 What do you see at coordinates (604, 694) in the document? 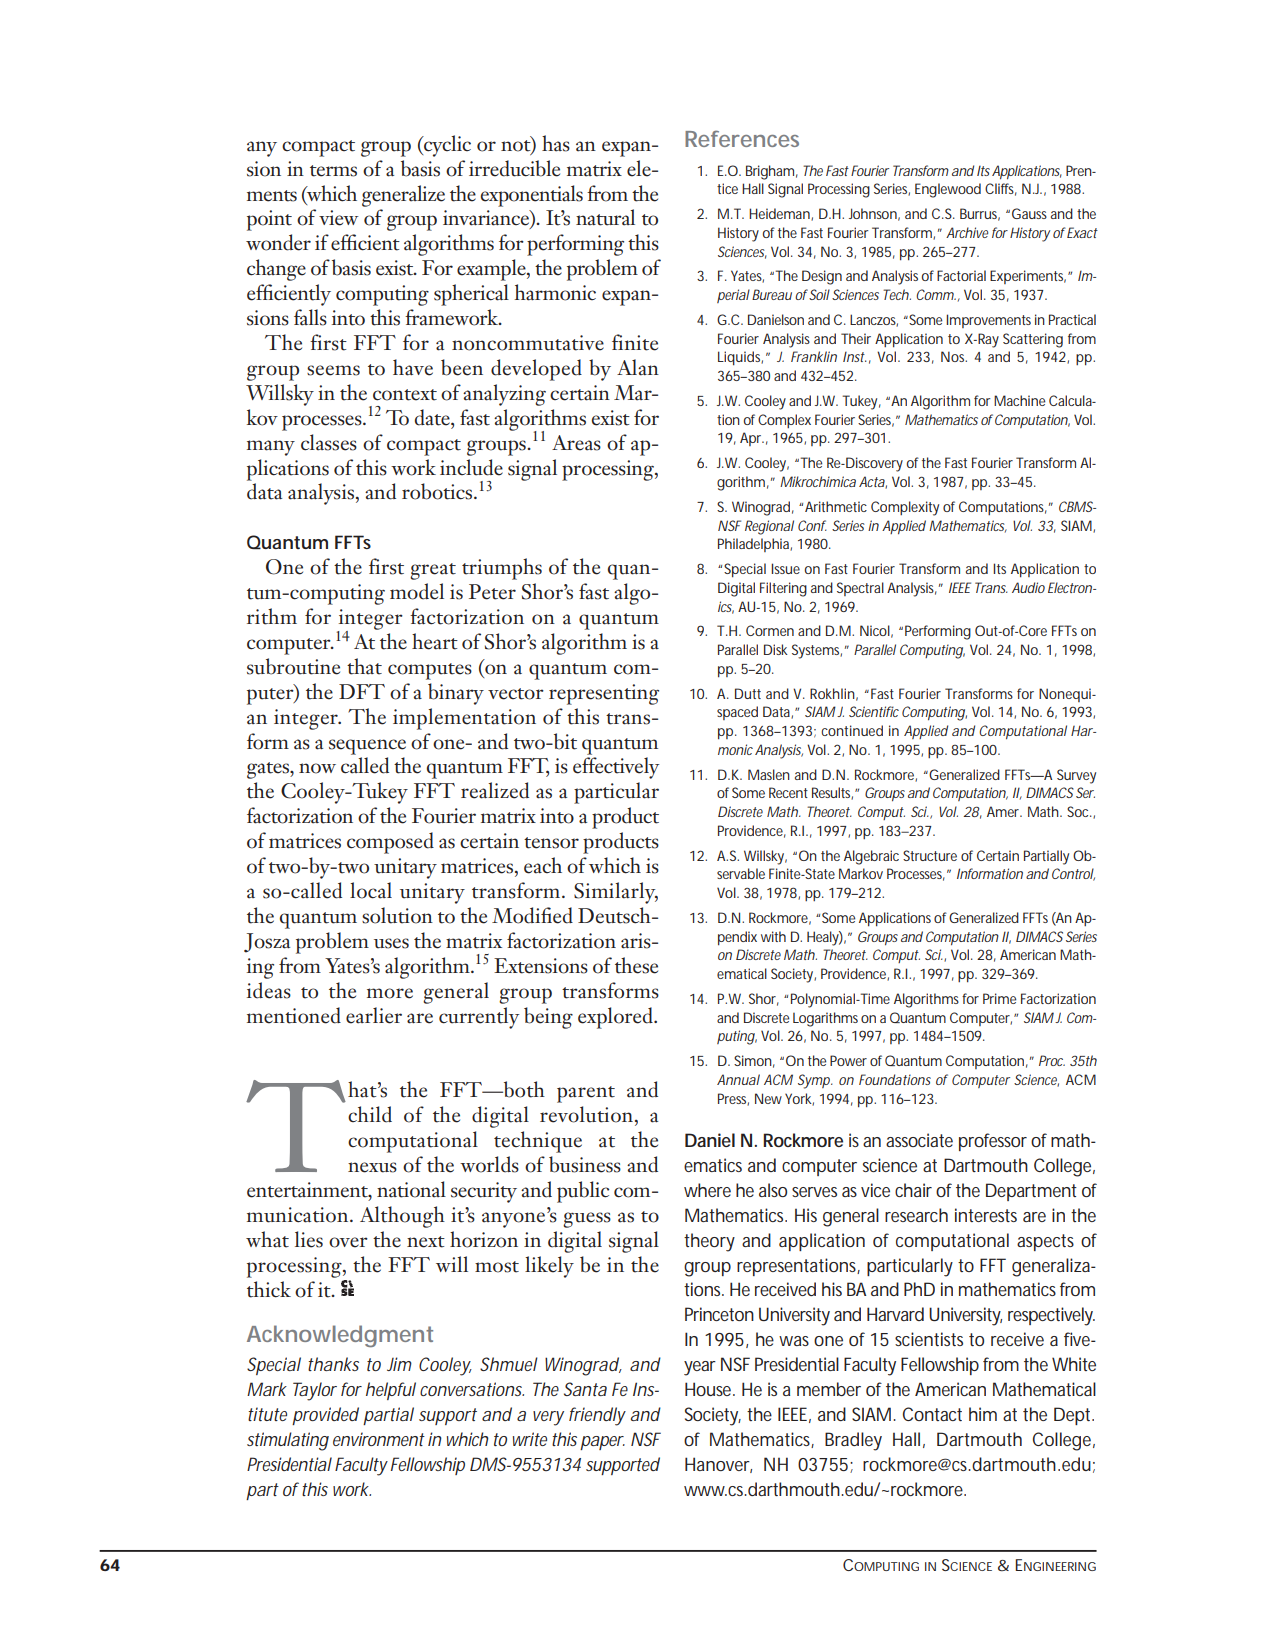
I see `representing` at bounding box center [604, 694].
